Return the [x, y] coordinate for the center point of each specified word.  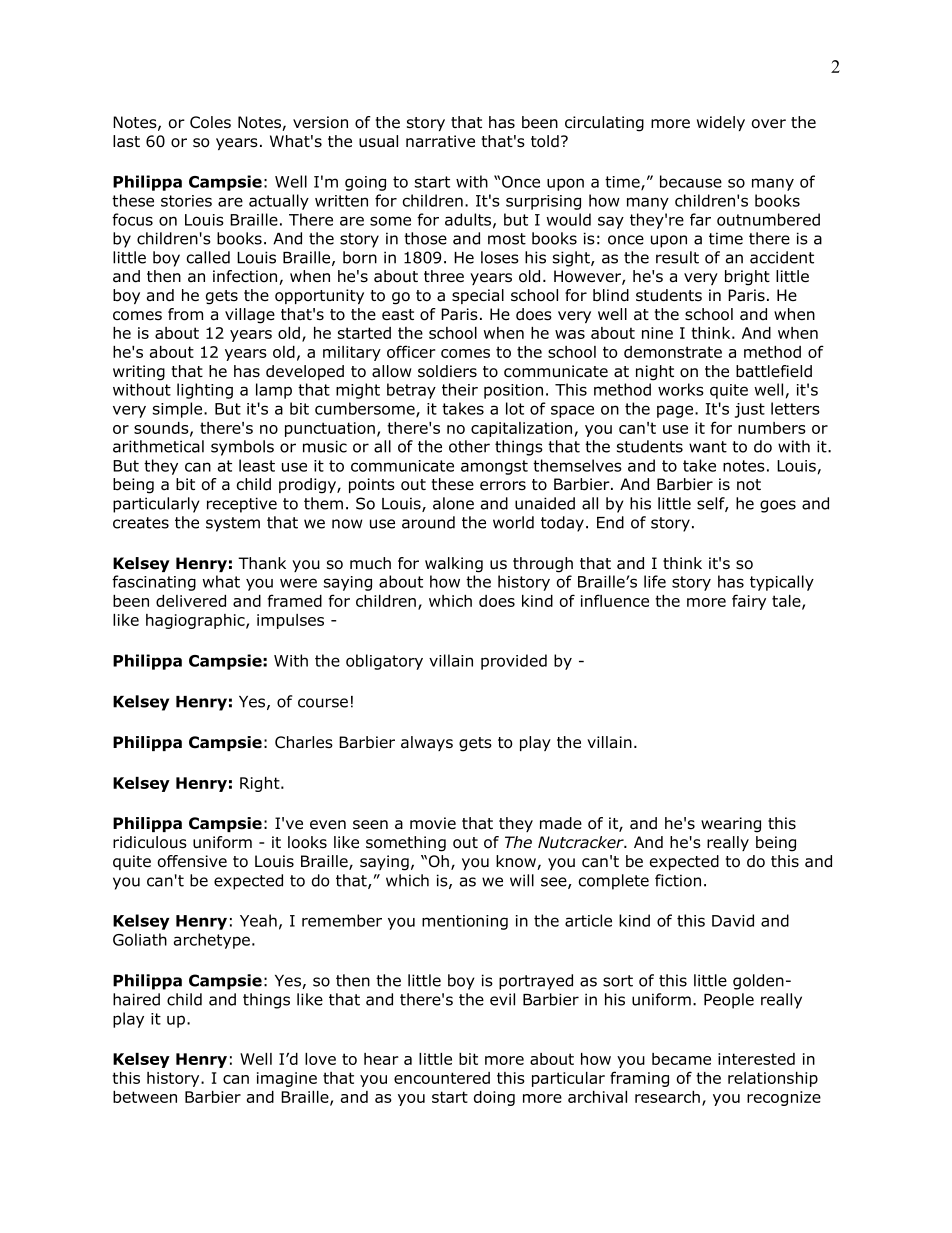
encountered [442, 1078]
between [145, 1097]
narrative [440, 141]
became [681, 1059]
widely [721, 123]
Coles [210, 122]
